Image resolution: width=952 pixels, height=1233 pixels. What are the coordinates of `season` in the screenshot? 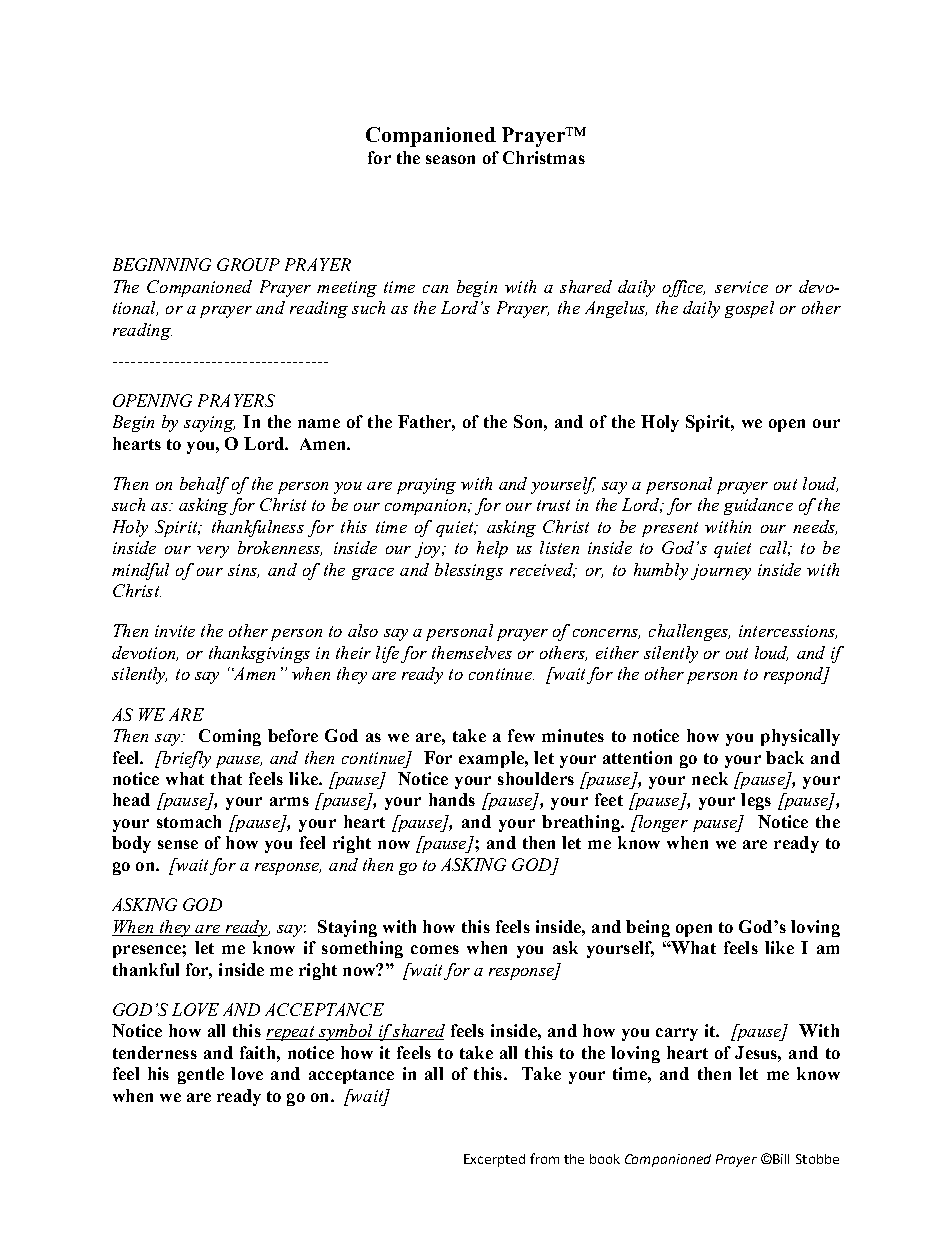 It's located at (450, 159).
